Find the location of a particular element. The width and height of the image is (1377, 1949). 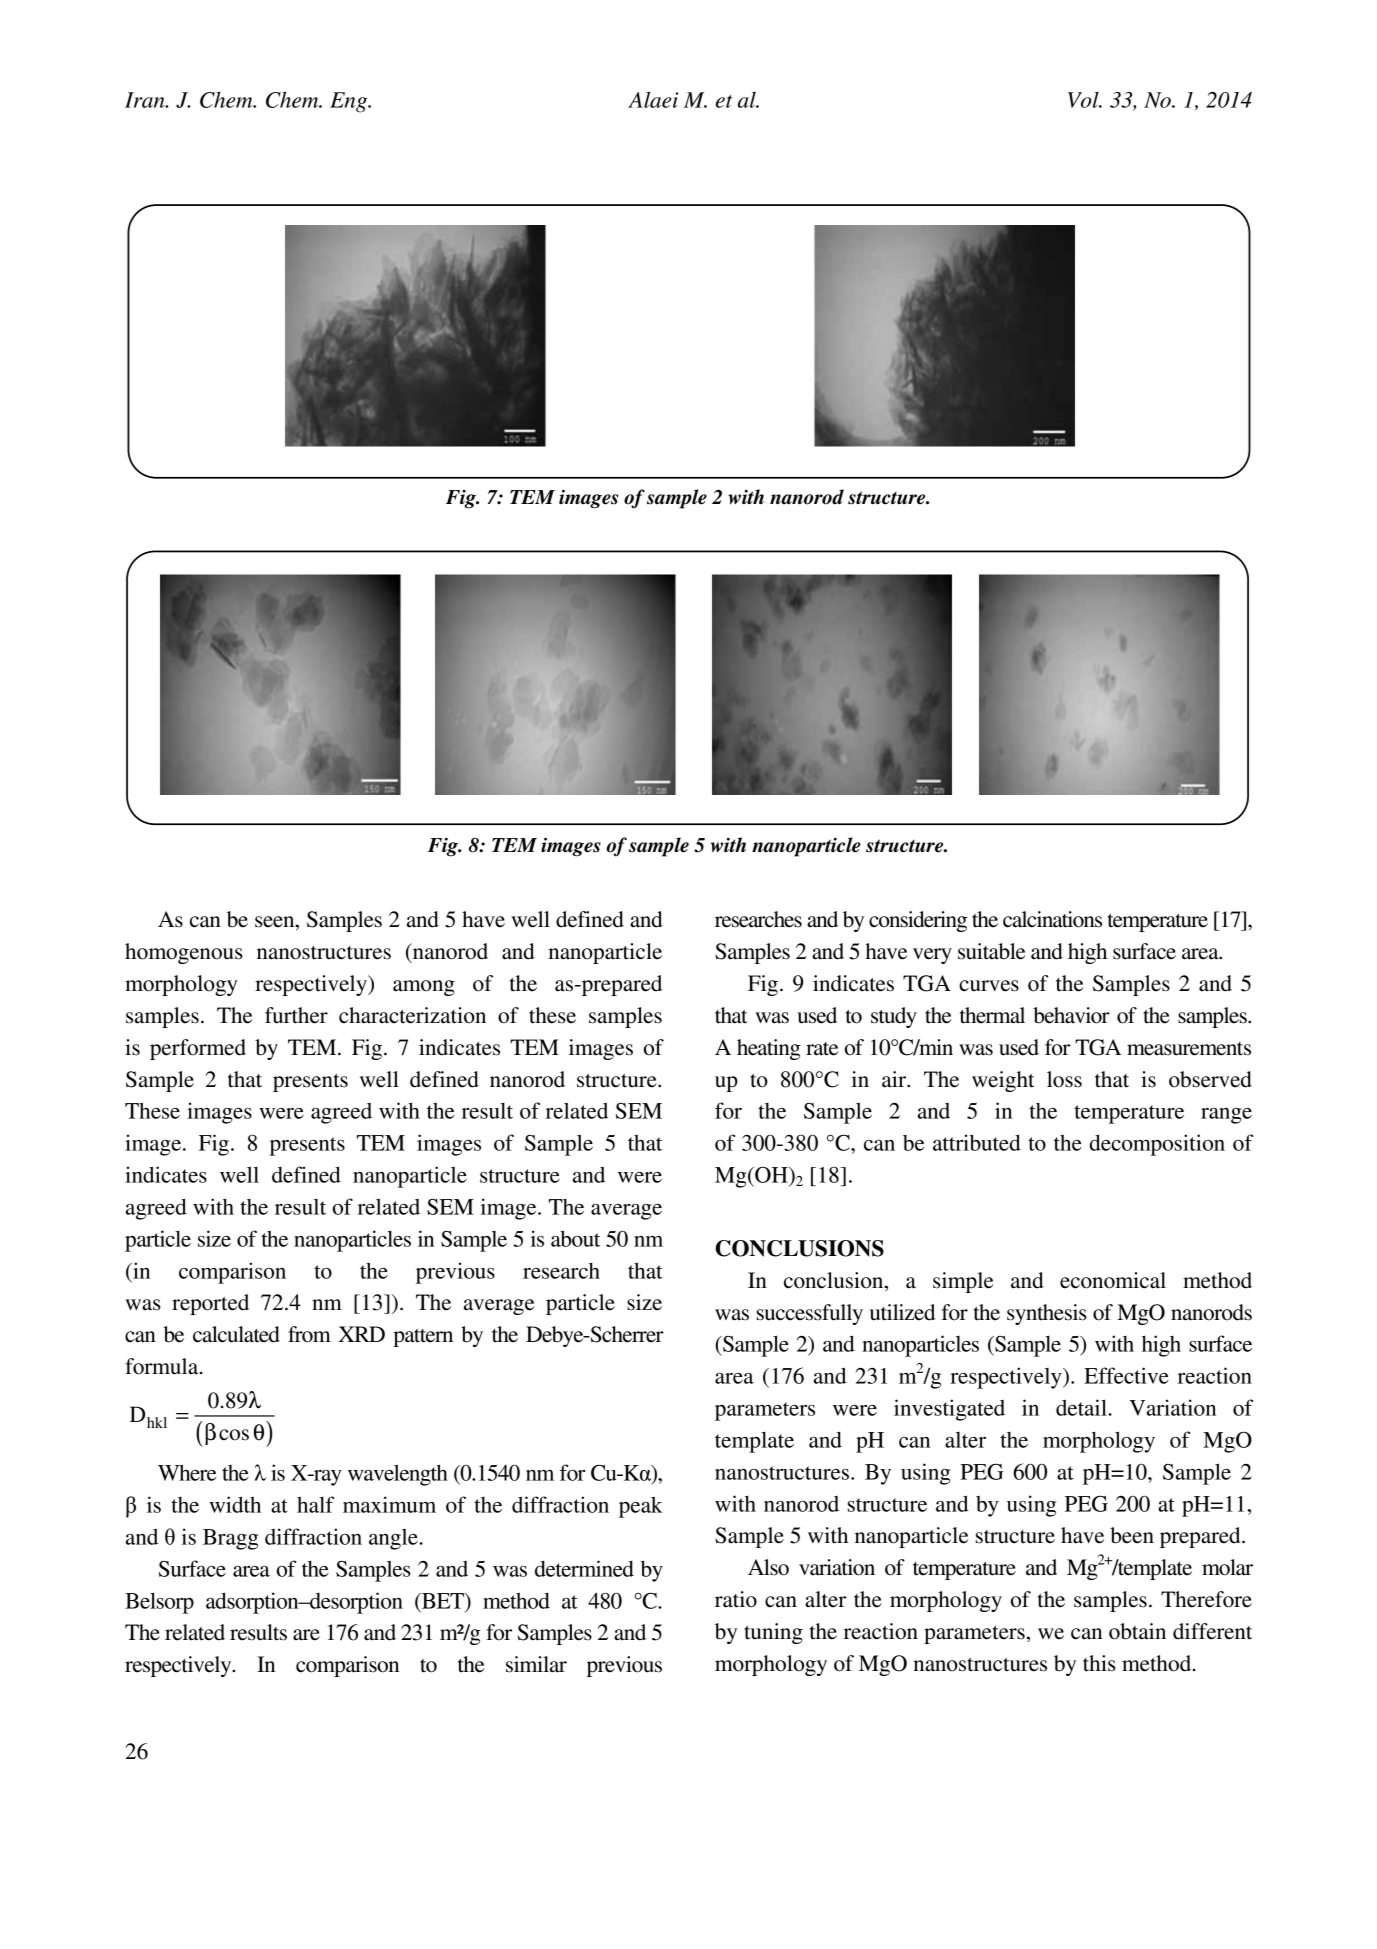

suitable is located at coordinates (991, 951).
